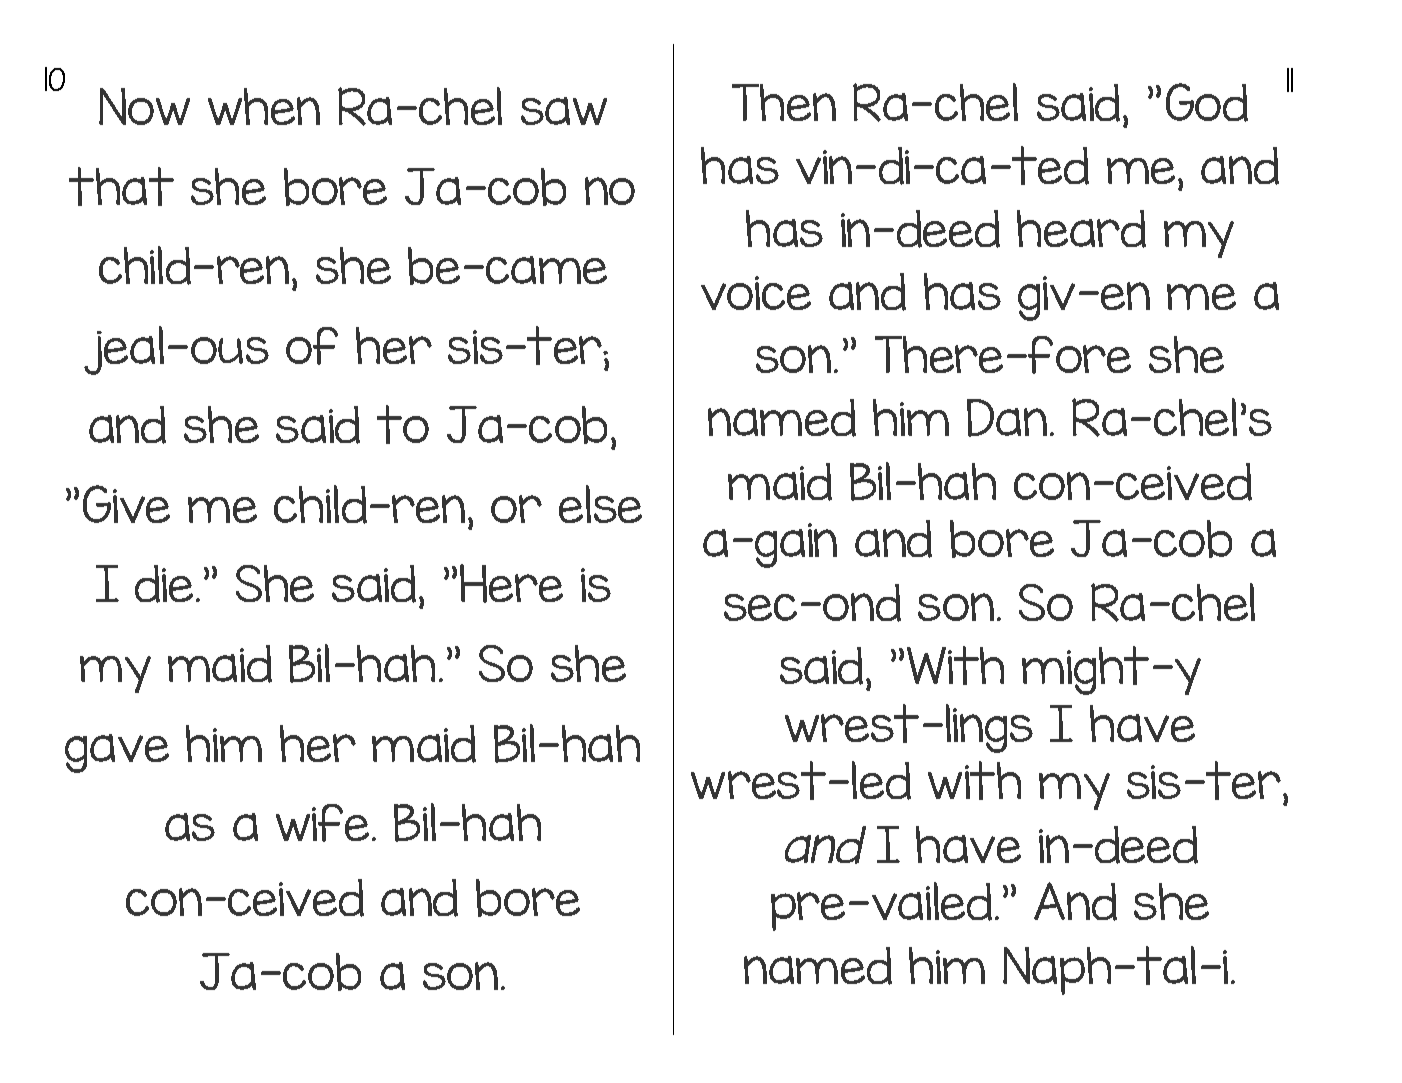  What do you see at coordinates (600, 504) in the image?
I see `else` at bounding box center [600, 504].
